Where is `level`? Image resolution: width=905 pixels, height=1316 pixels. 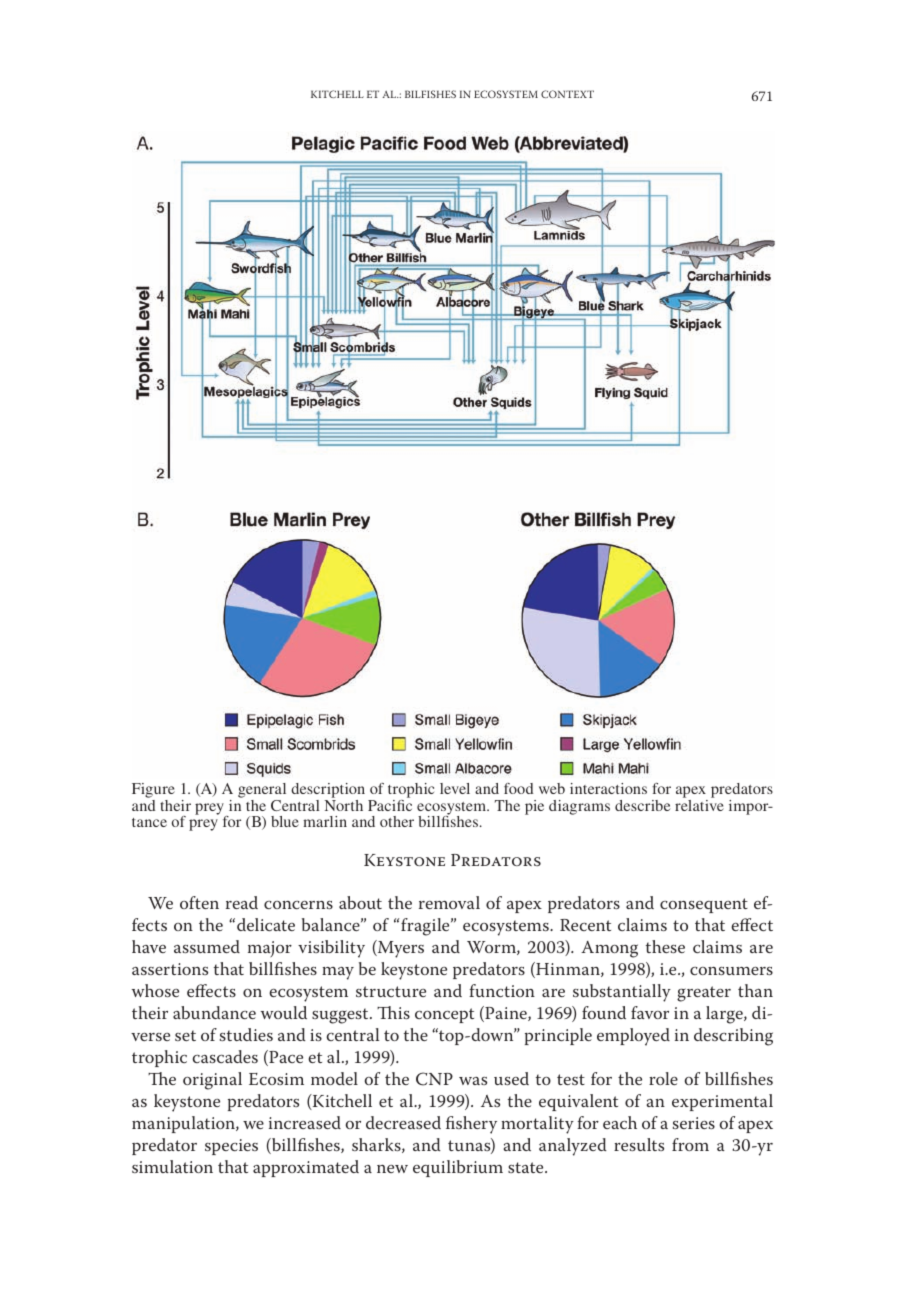 level is located at coordinates (455, 788).
